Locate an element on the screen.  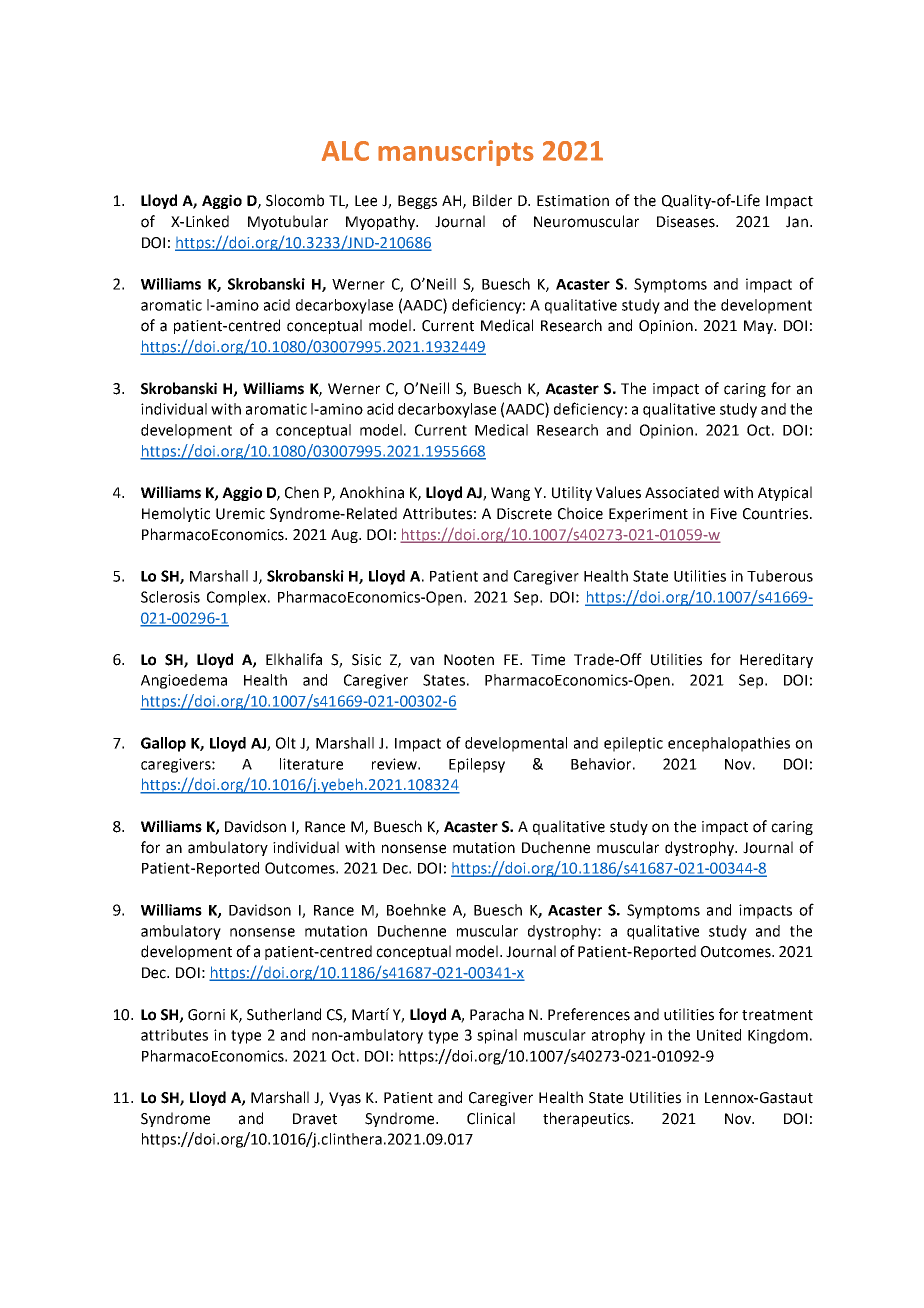
manuscripts is located at coordinates (456, 153).
